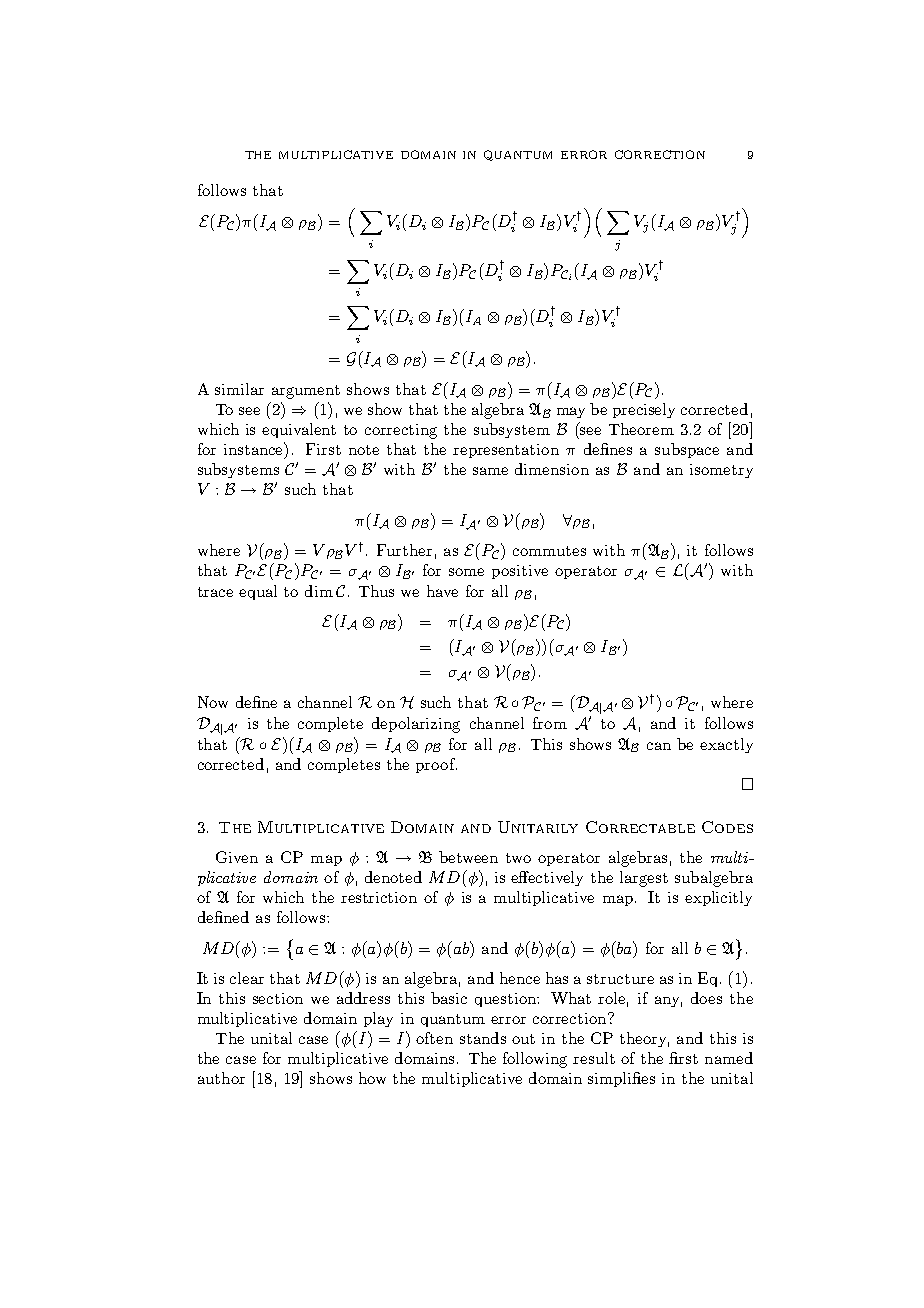 The width and height of the image is (924, 1308). Describe the element at coordinates (506, 451) in the image. I see `representation` at that location.
